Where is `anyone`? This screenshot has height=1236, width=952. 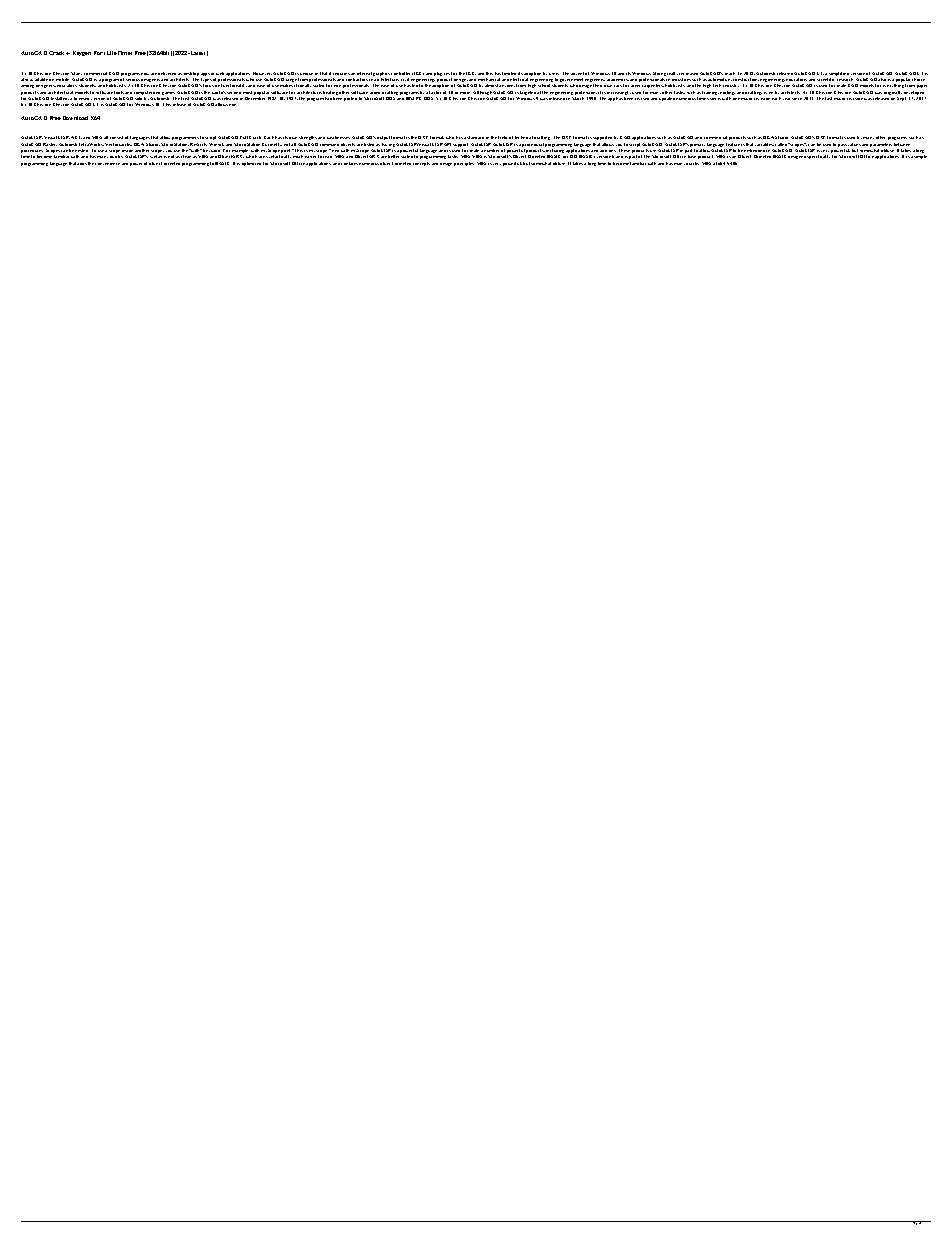
anyone is located at coordinates (507, 86).
